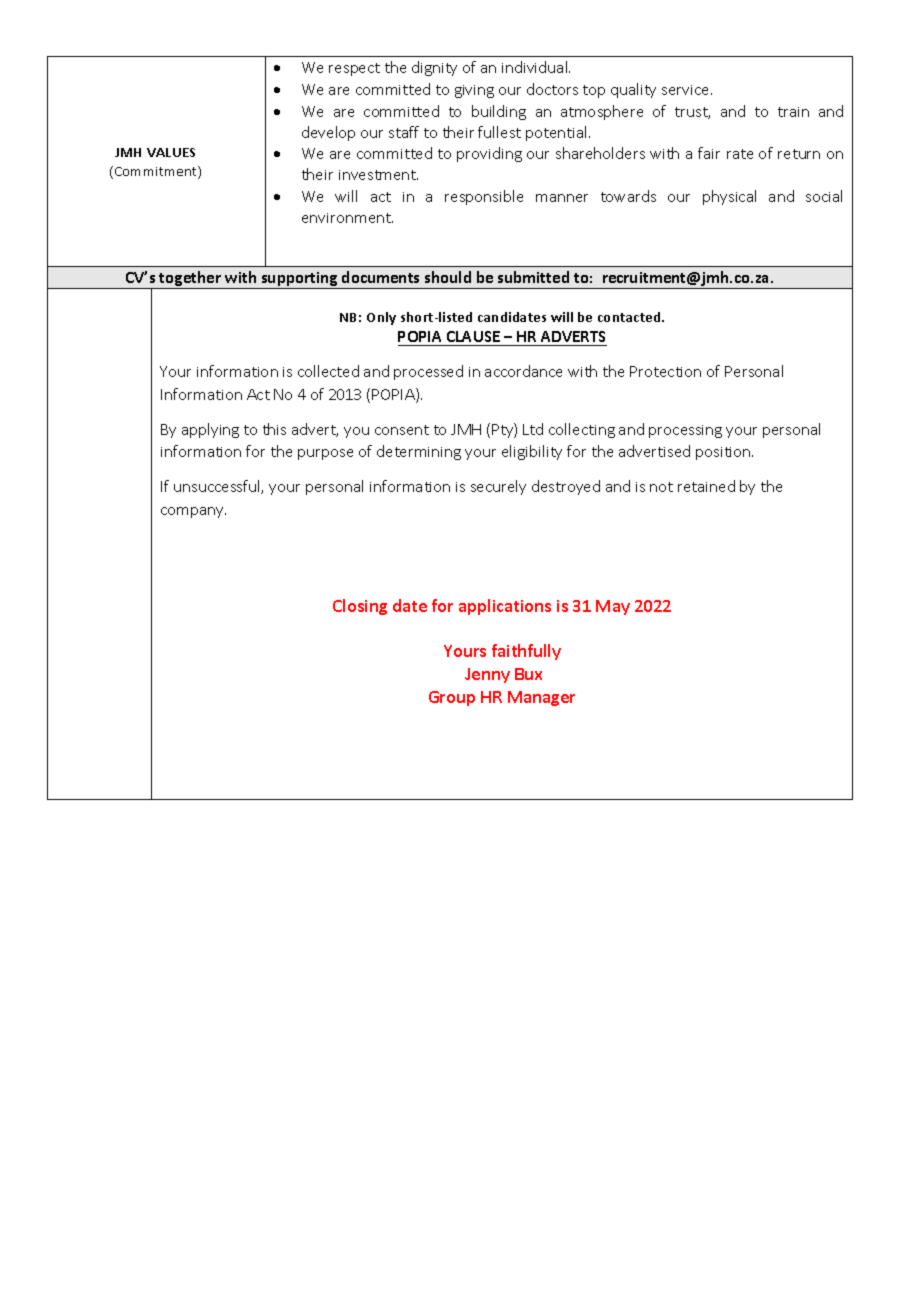 The height and width of the screenshot is (1308, 924). Describe the element at coordinates (630, 317) in the screenshot. I see `contacted` at that location.
